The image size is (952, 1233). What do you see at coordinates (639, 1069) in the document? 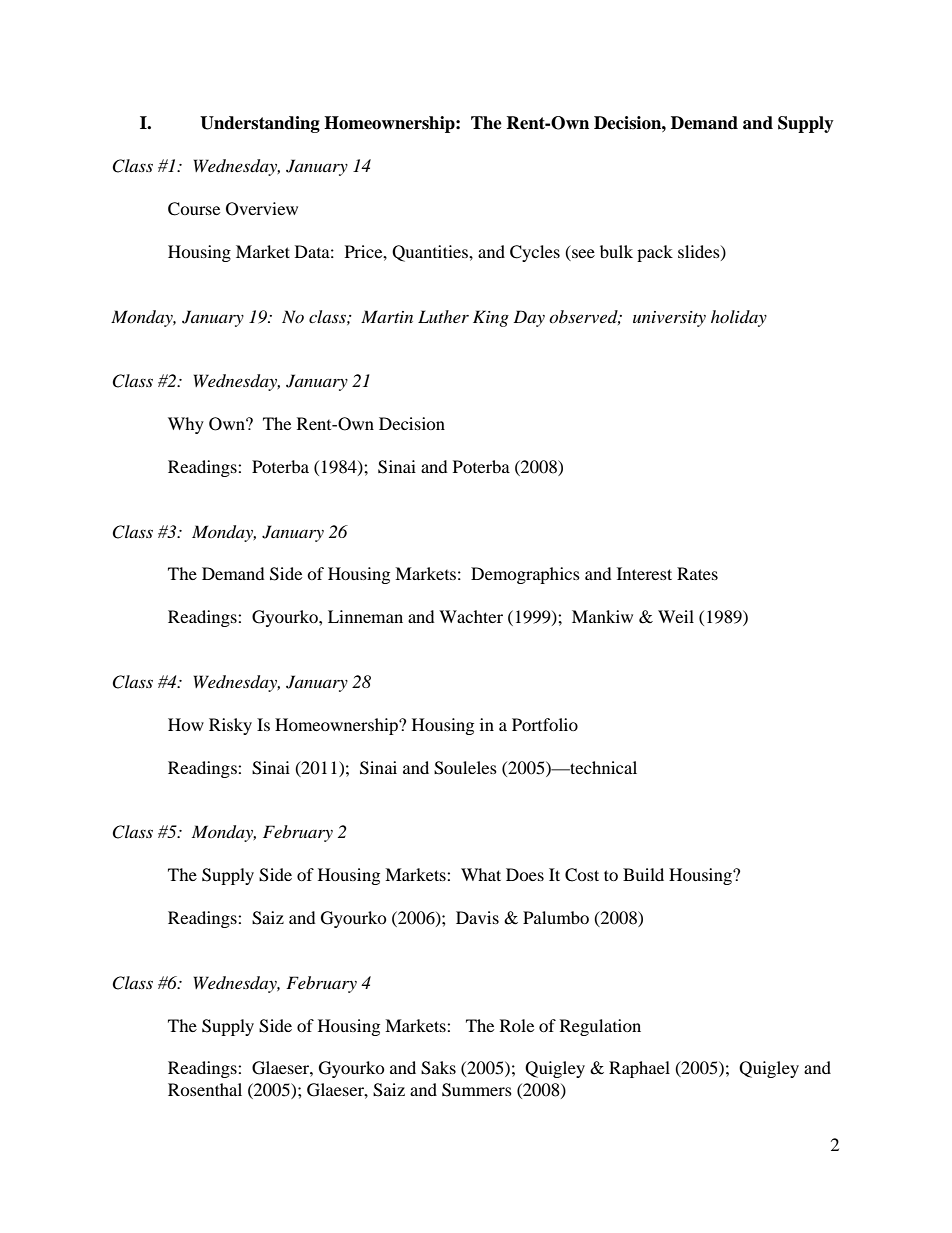
I see `Raphael` at bounding box center [639, 1069].
